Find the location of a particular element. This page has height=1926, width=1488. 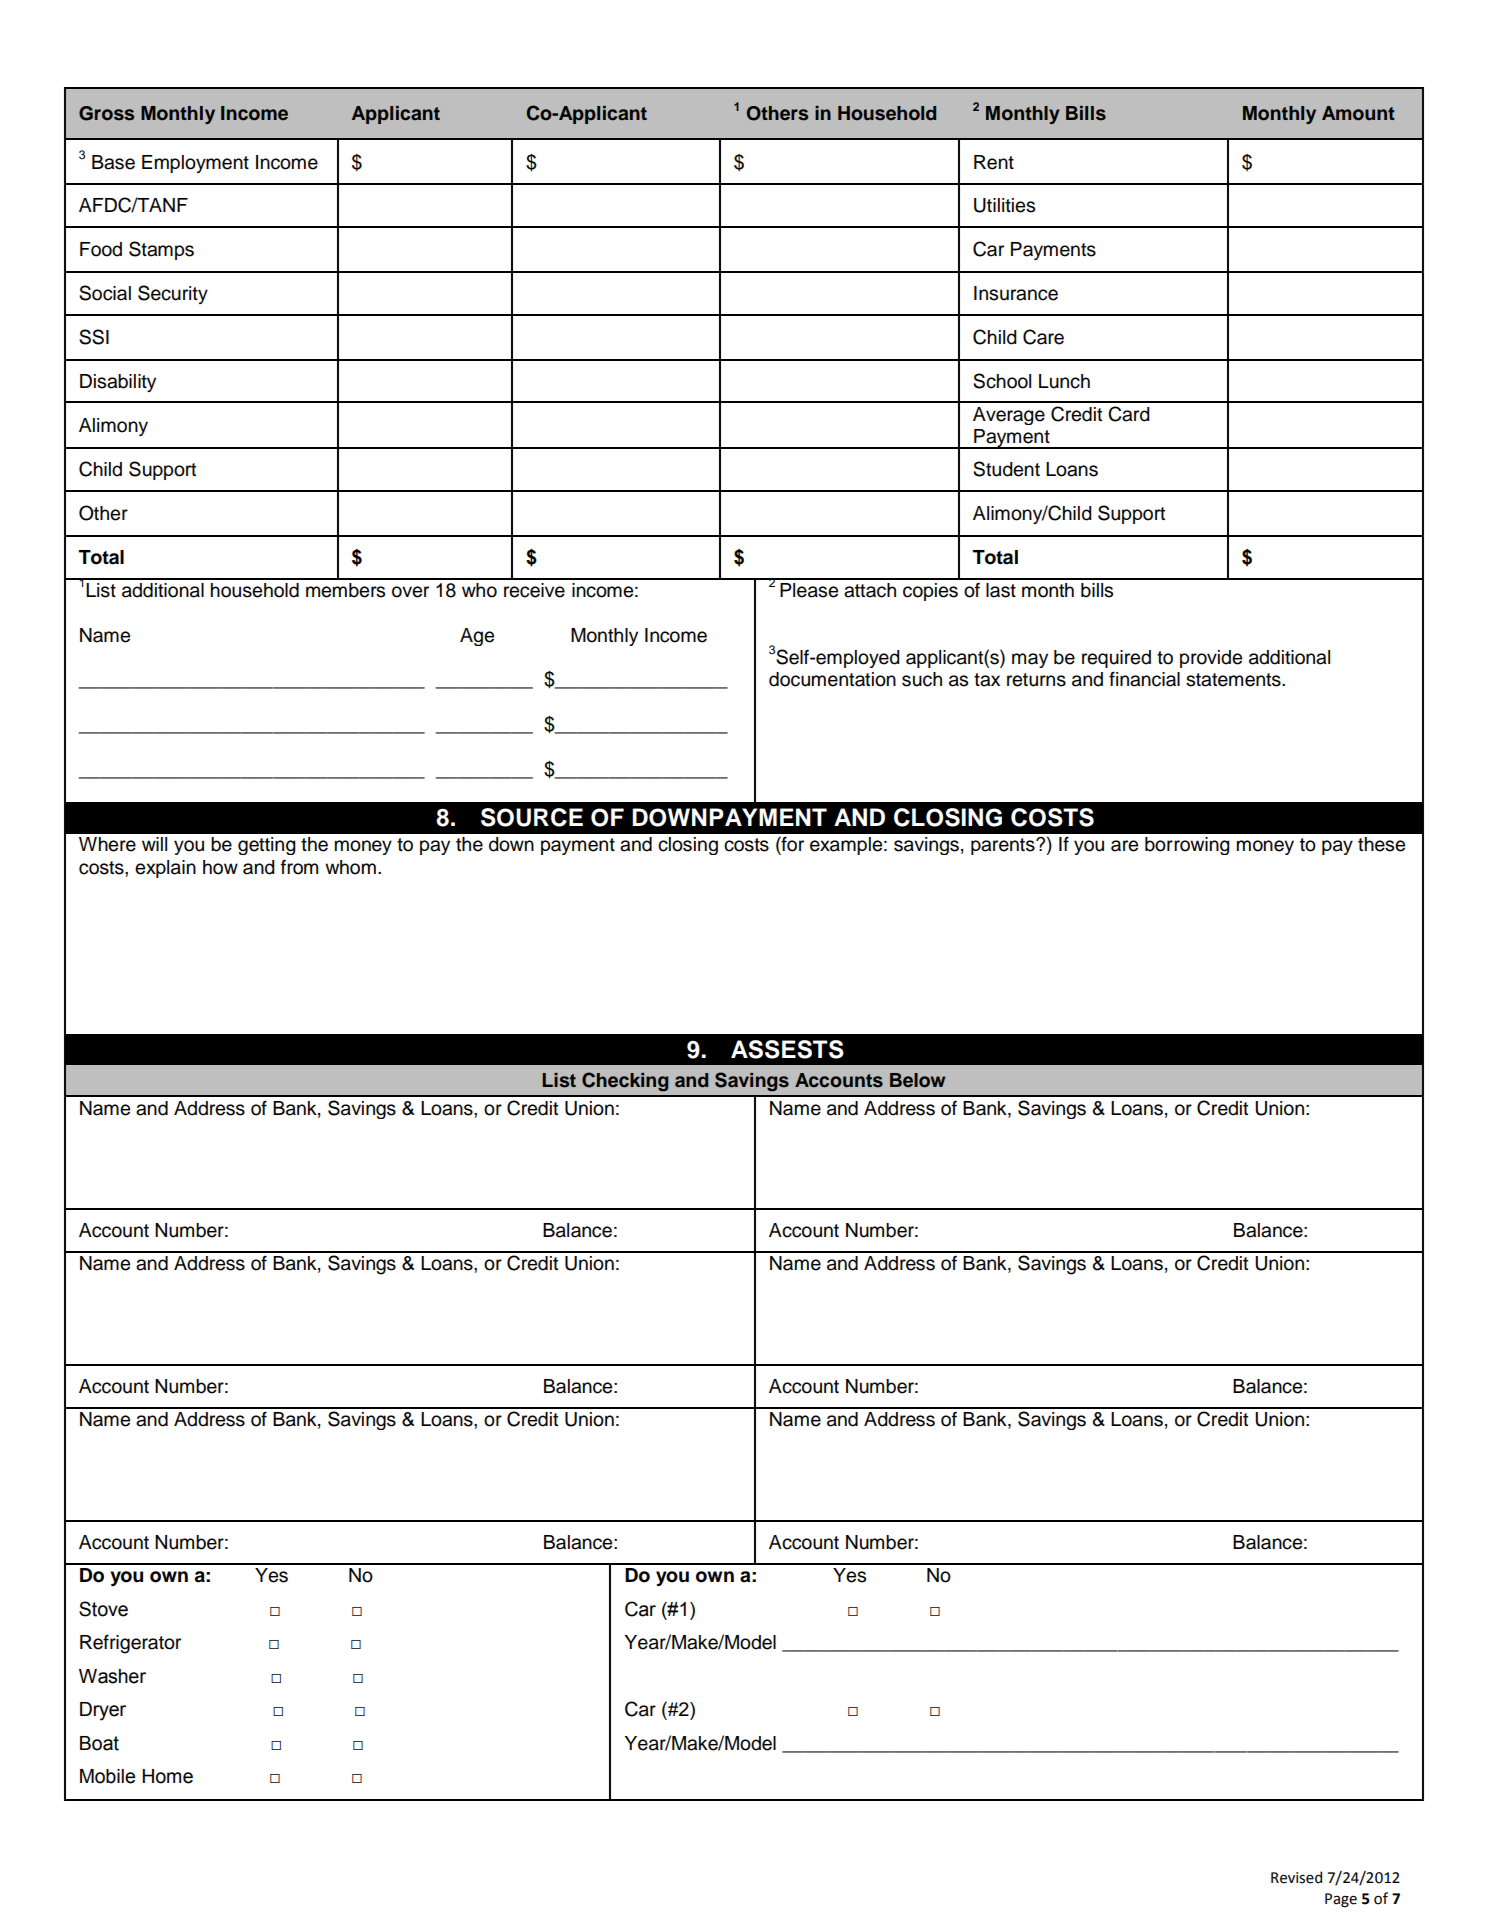

ASSESTS is located at coordinates (787, 1049).
